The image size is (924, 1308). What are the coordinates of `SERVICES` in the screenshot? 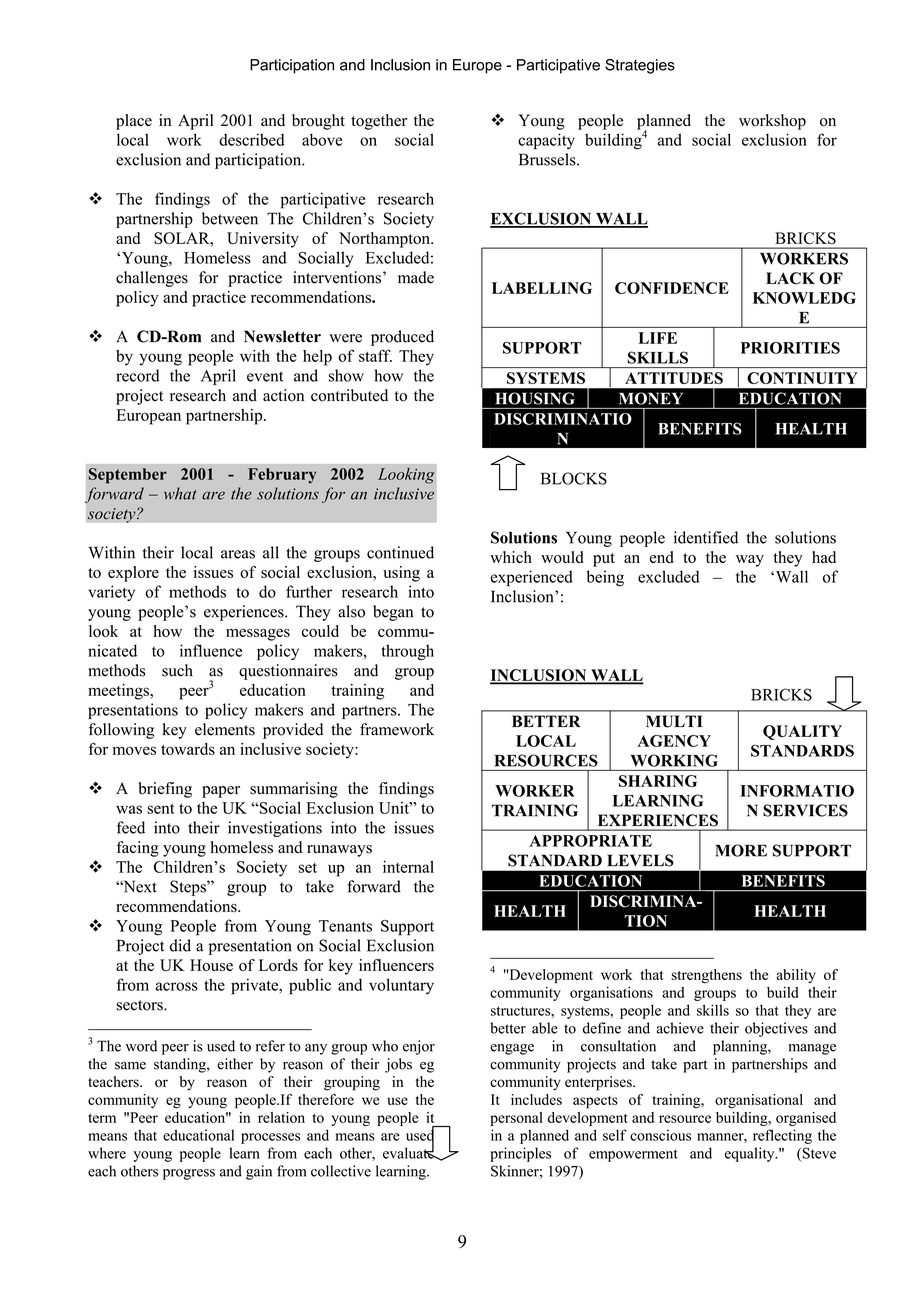 It's located at (805, 810).
